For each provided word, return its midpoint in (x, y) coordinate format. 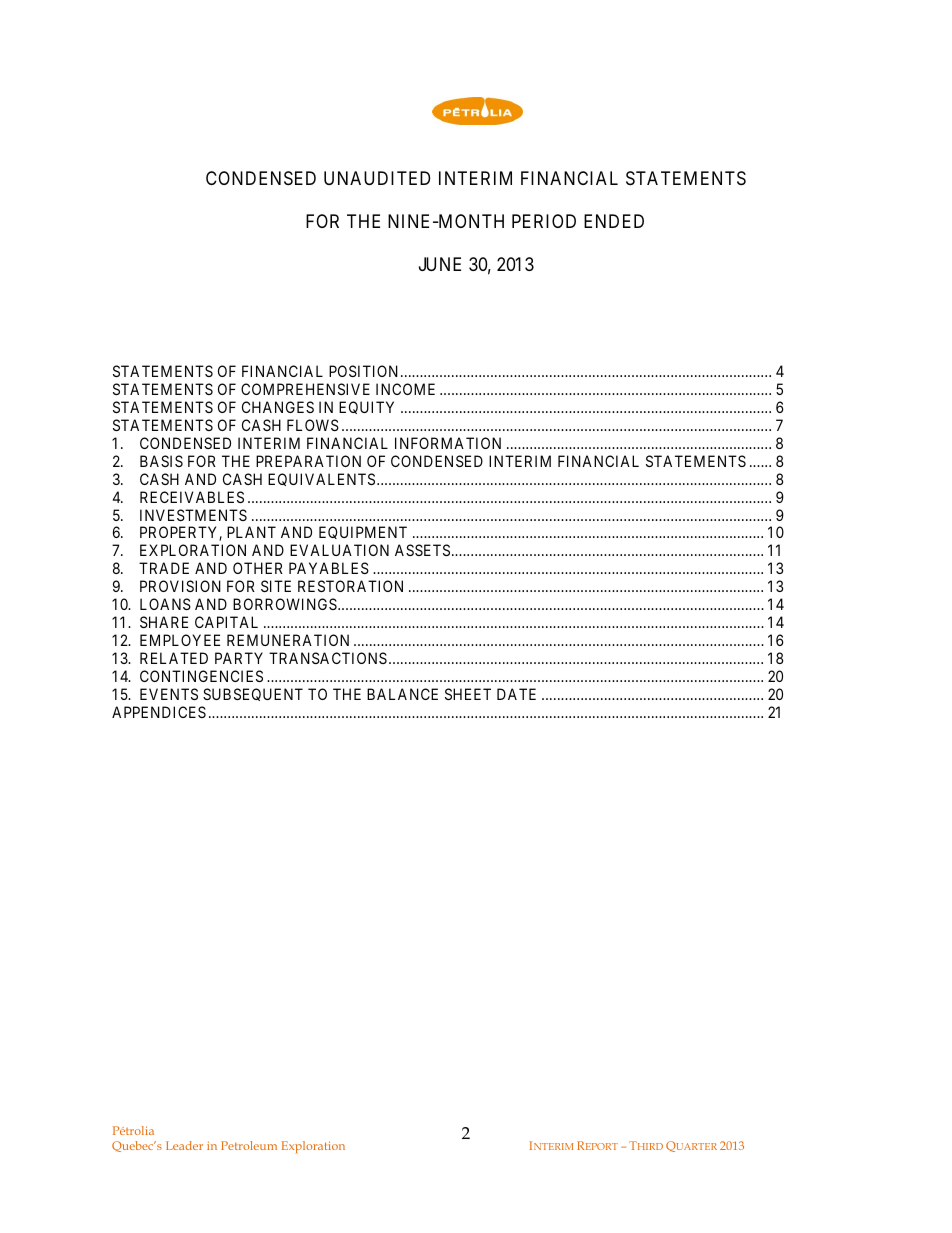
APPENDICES (159, 712)
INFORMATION (448, 443)
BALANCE (402, 694)
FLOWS (313, 425)
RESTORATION (350, 586)
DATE (516, 694)
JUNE (440, 264)
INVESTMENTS (193, 515)
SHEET (468, 694)
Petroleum (249, 1145)
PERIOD (544, 221)
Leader (184, 1145)
